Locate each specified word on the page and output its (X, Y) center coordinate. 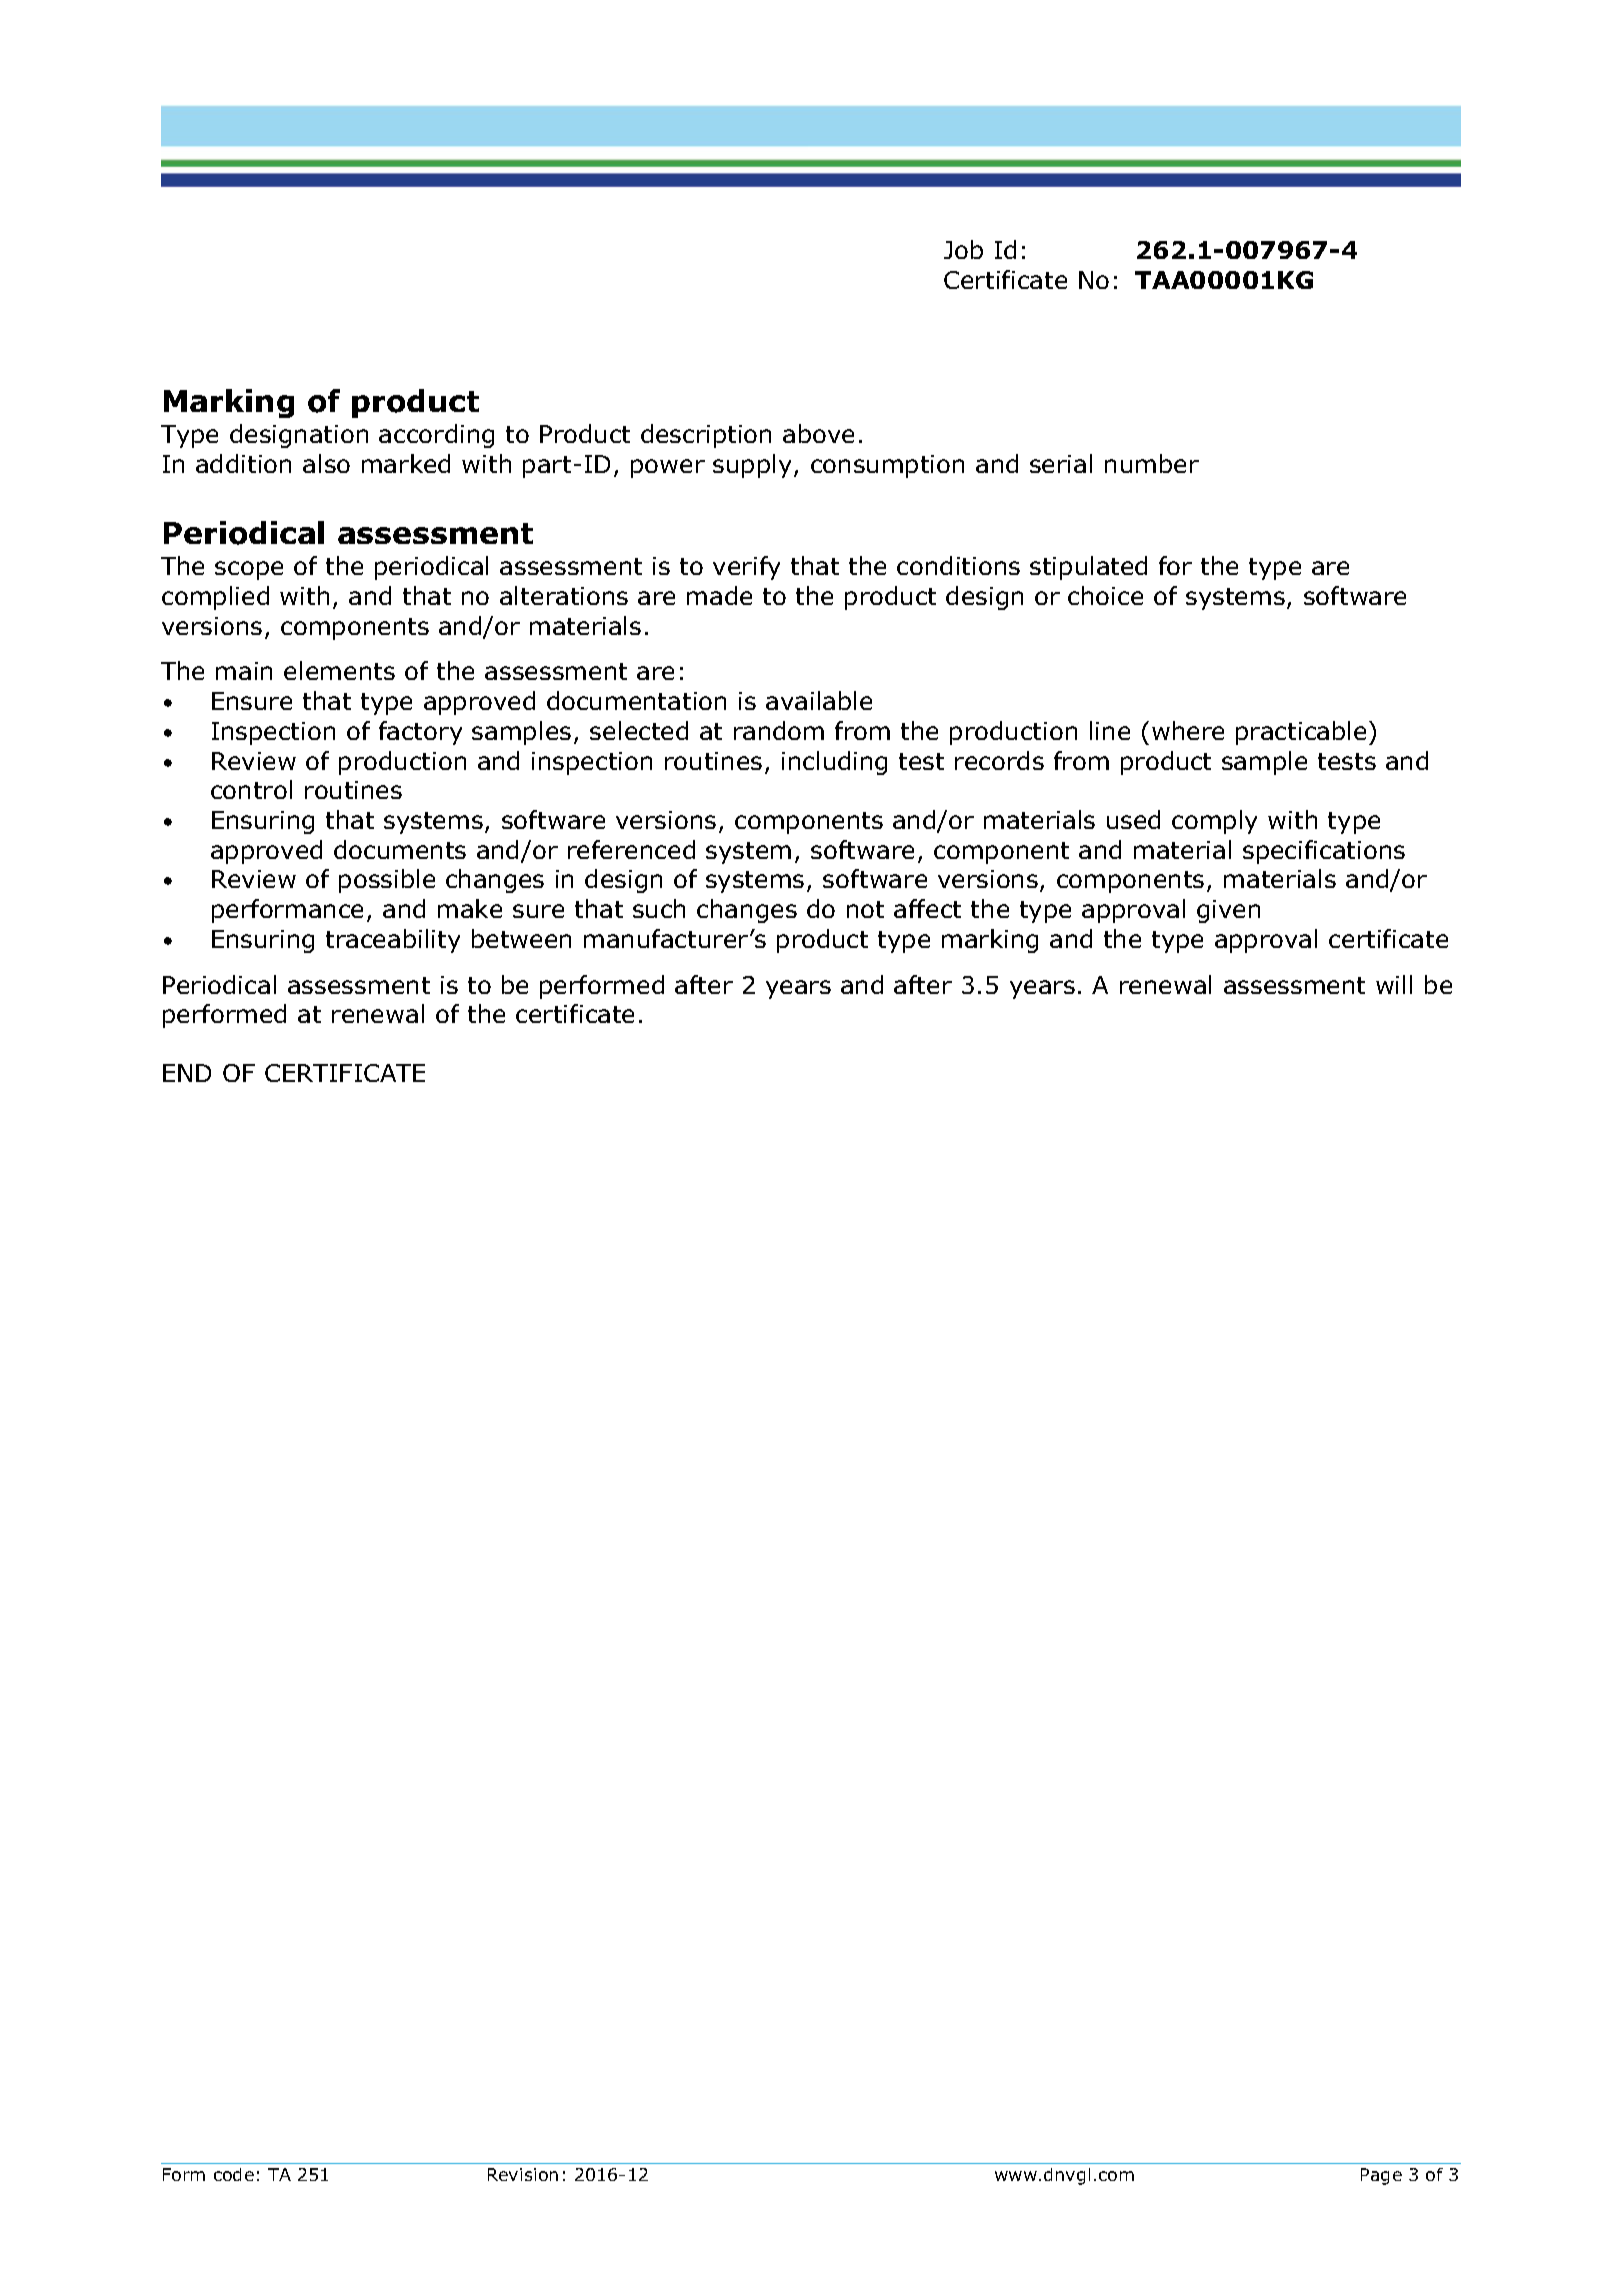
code (234, 2174)
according (436, 436)
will (1394, 984)
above (818, 433)
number (1152, 463)
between (521, 938)
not (865, 909)
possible (387, 881)
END (187, 1073)
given (1228, 911)
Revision (523, 2174)
